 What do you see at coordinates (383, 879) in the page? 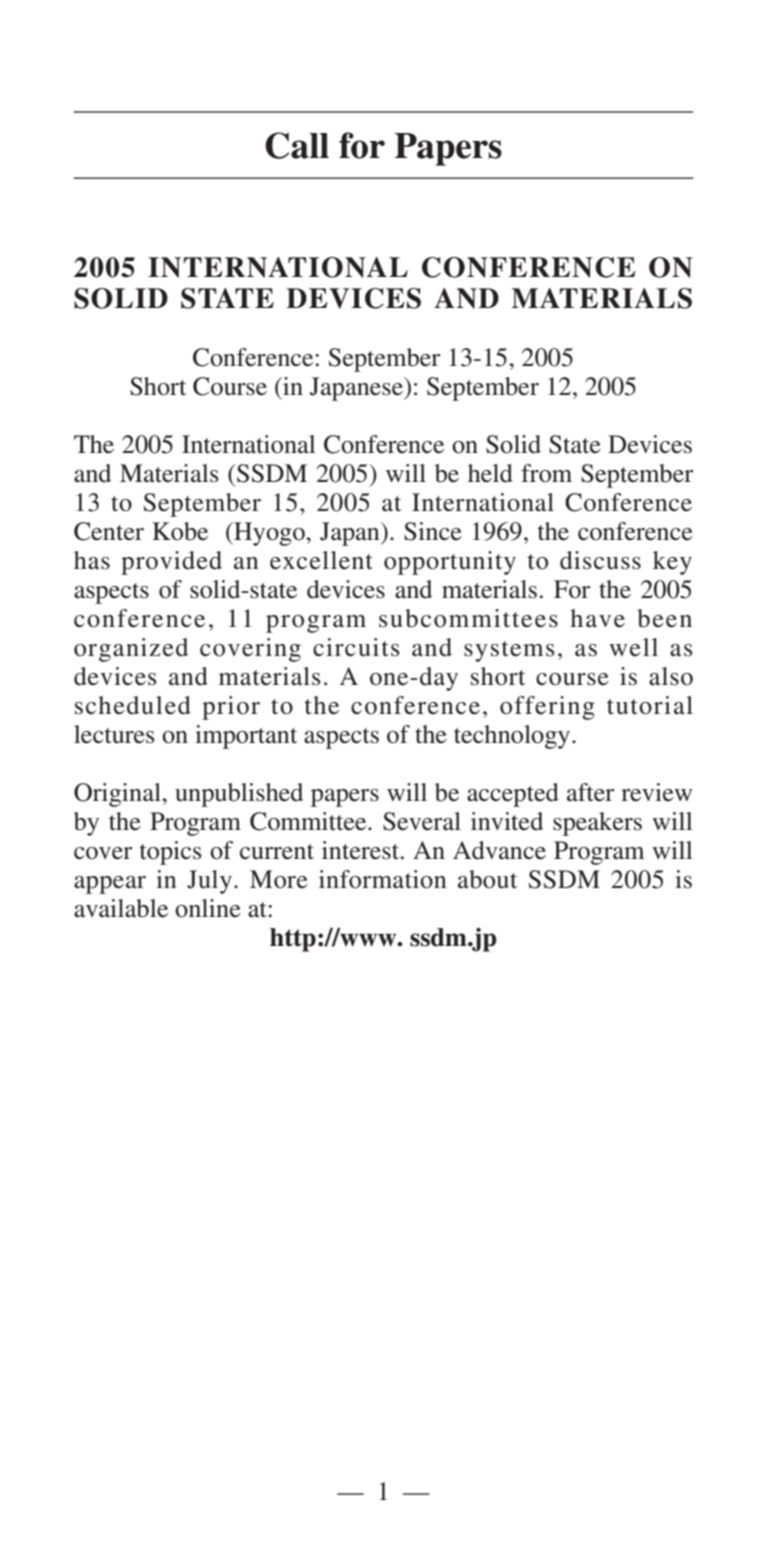
I see `information` at bounding box center [383, 879].
